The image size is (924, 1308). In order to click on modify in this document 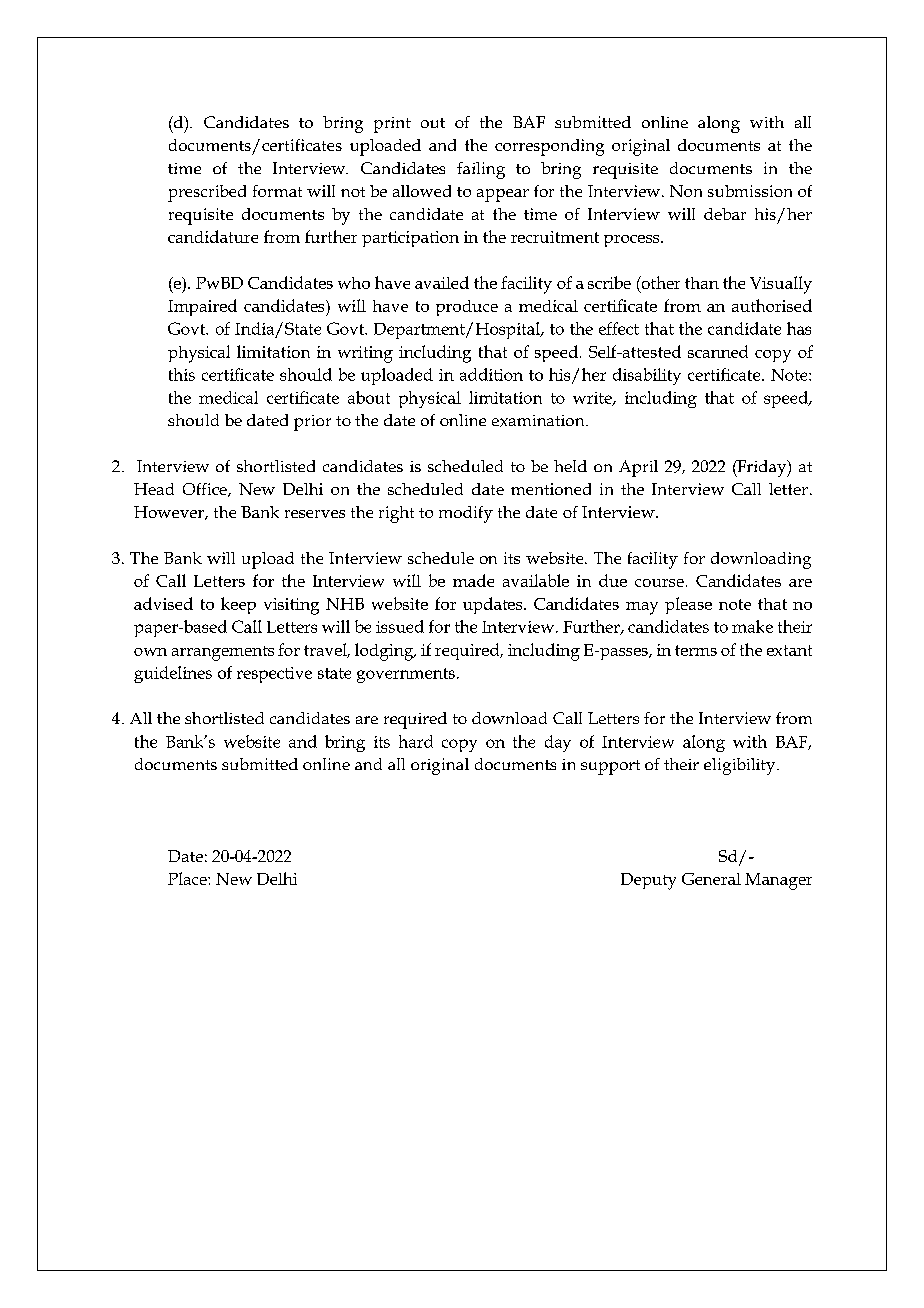, I will do `click(466, 514)`.
